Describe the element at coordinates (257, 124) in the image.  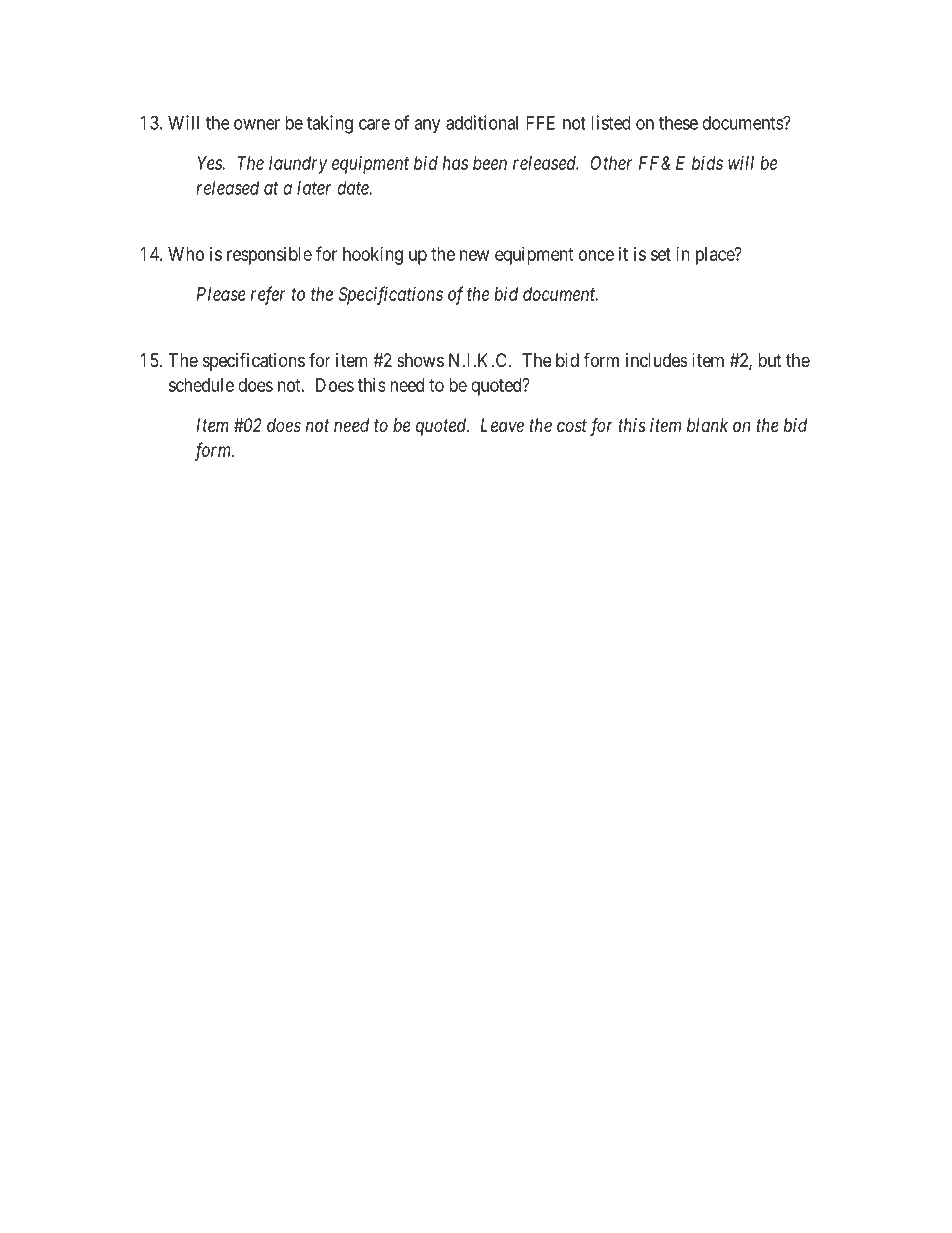
I see `owner` at that location.
